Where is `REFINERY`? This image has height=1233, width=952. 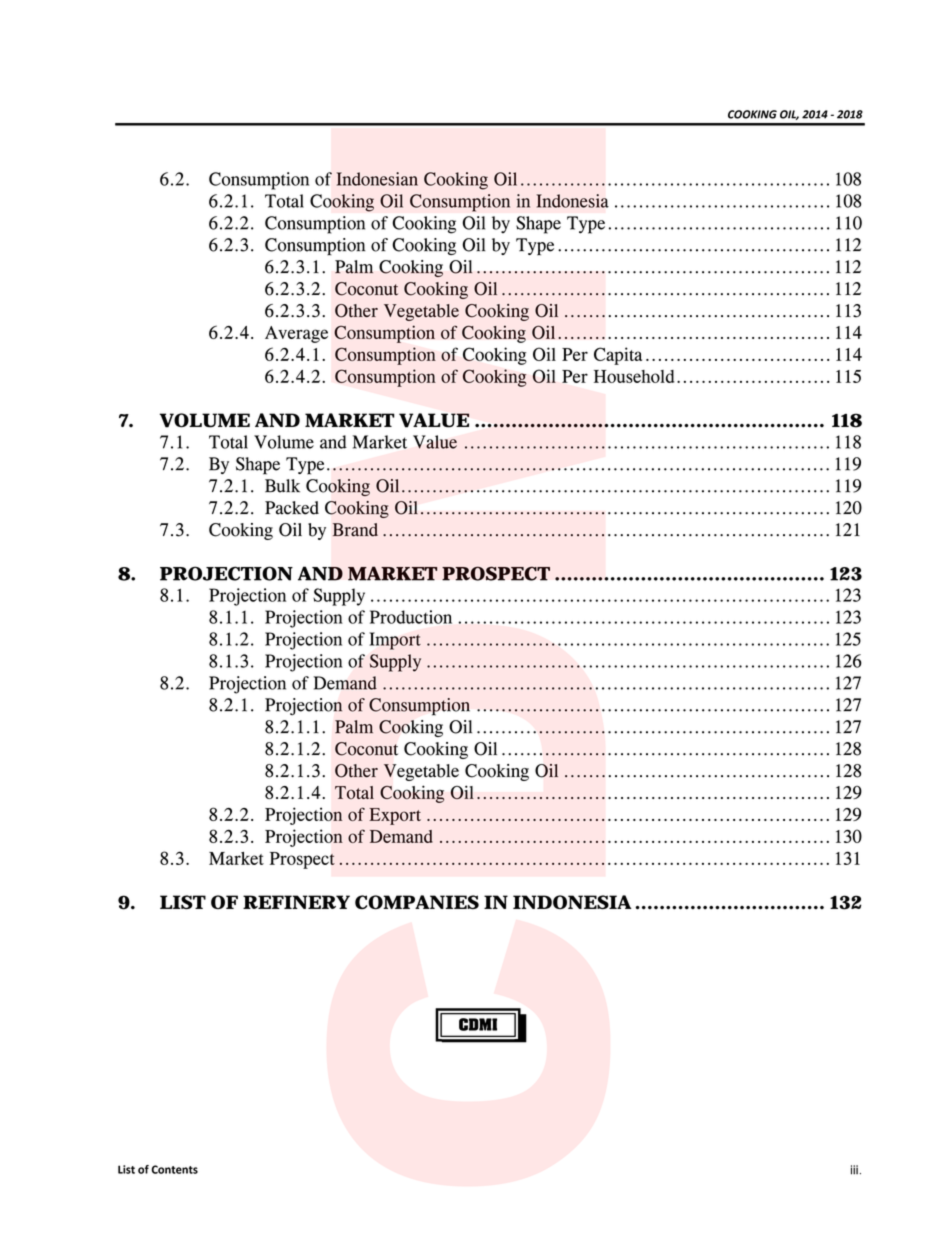
REFINERY is located at coordinates (296, 902).
